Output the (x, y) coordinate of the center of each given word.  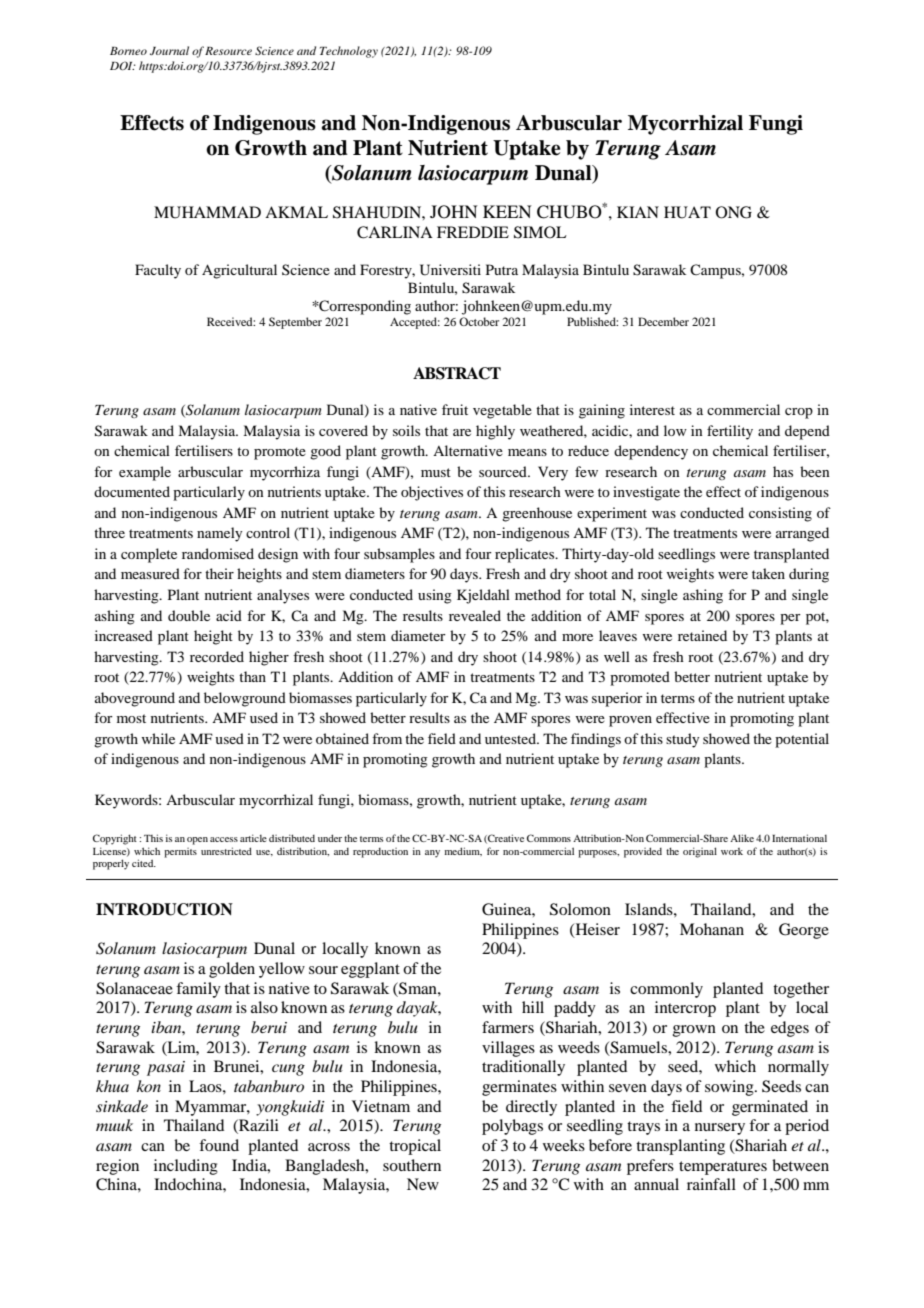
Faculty (158, 271)
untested (511, 738)
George (804, 931)
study (682, 740)
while (158, 738)
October (479, 321)
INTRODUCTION (164, 909)
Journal (169, 50)
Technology (349, 52)
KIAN (638, 212)
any (432, 854)
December (663, 321)
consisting (780, 514)
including (186, 1167)
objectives (432, 493)
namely (219, 534)
